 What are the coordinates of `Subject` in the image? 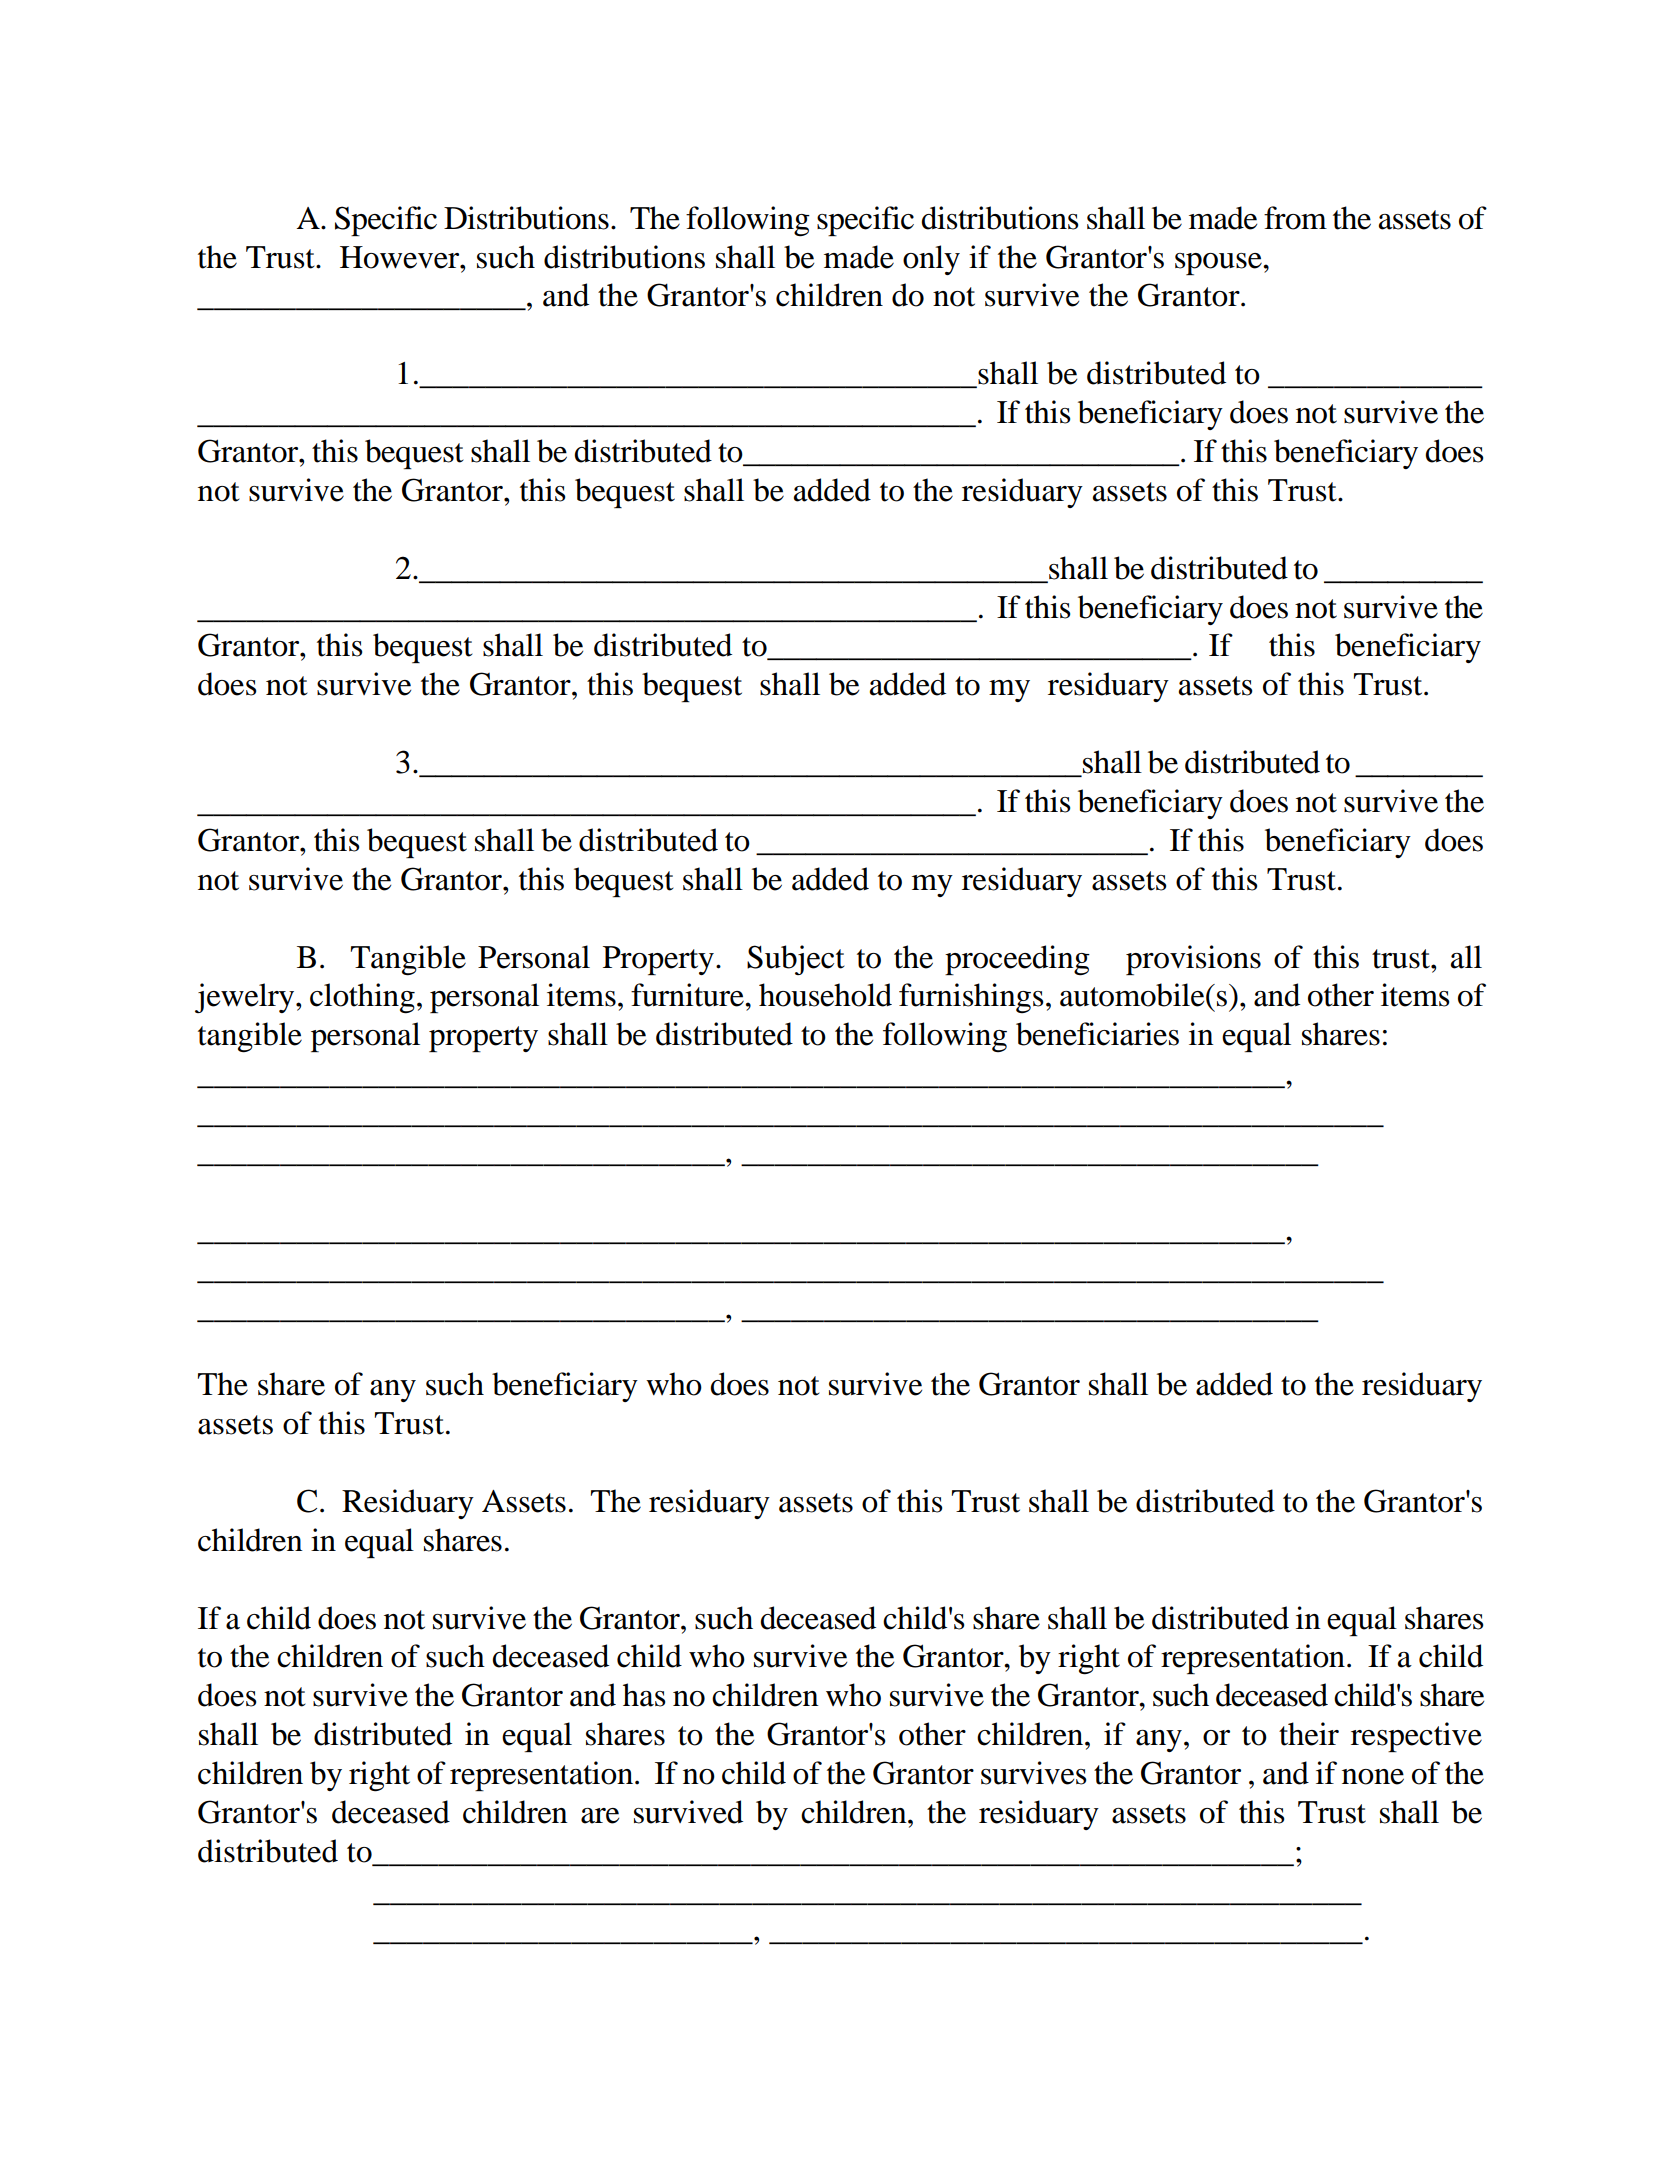 It's located at (795, 960).
